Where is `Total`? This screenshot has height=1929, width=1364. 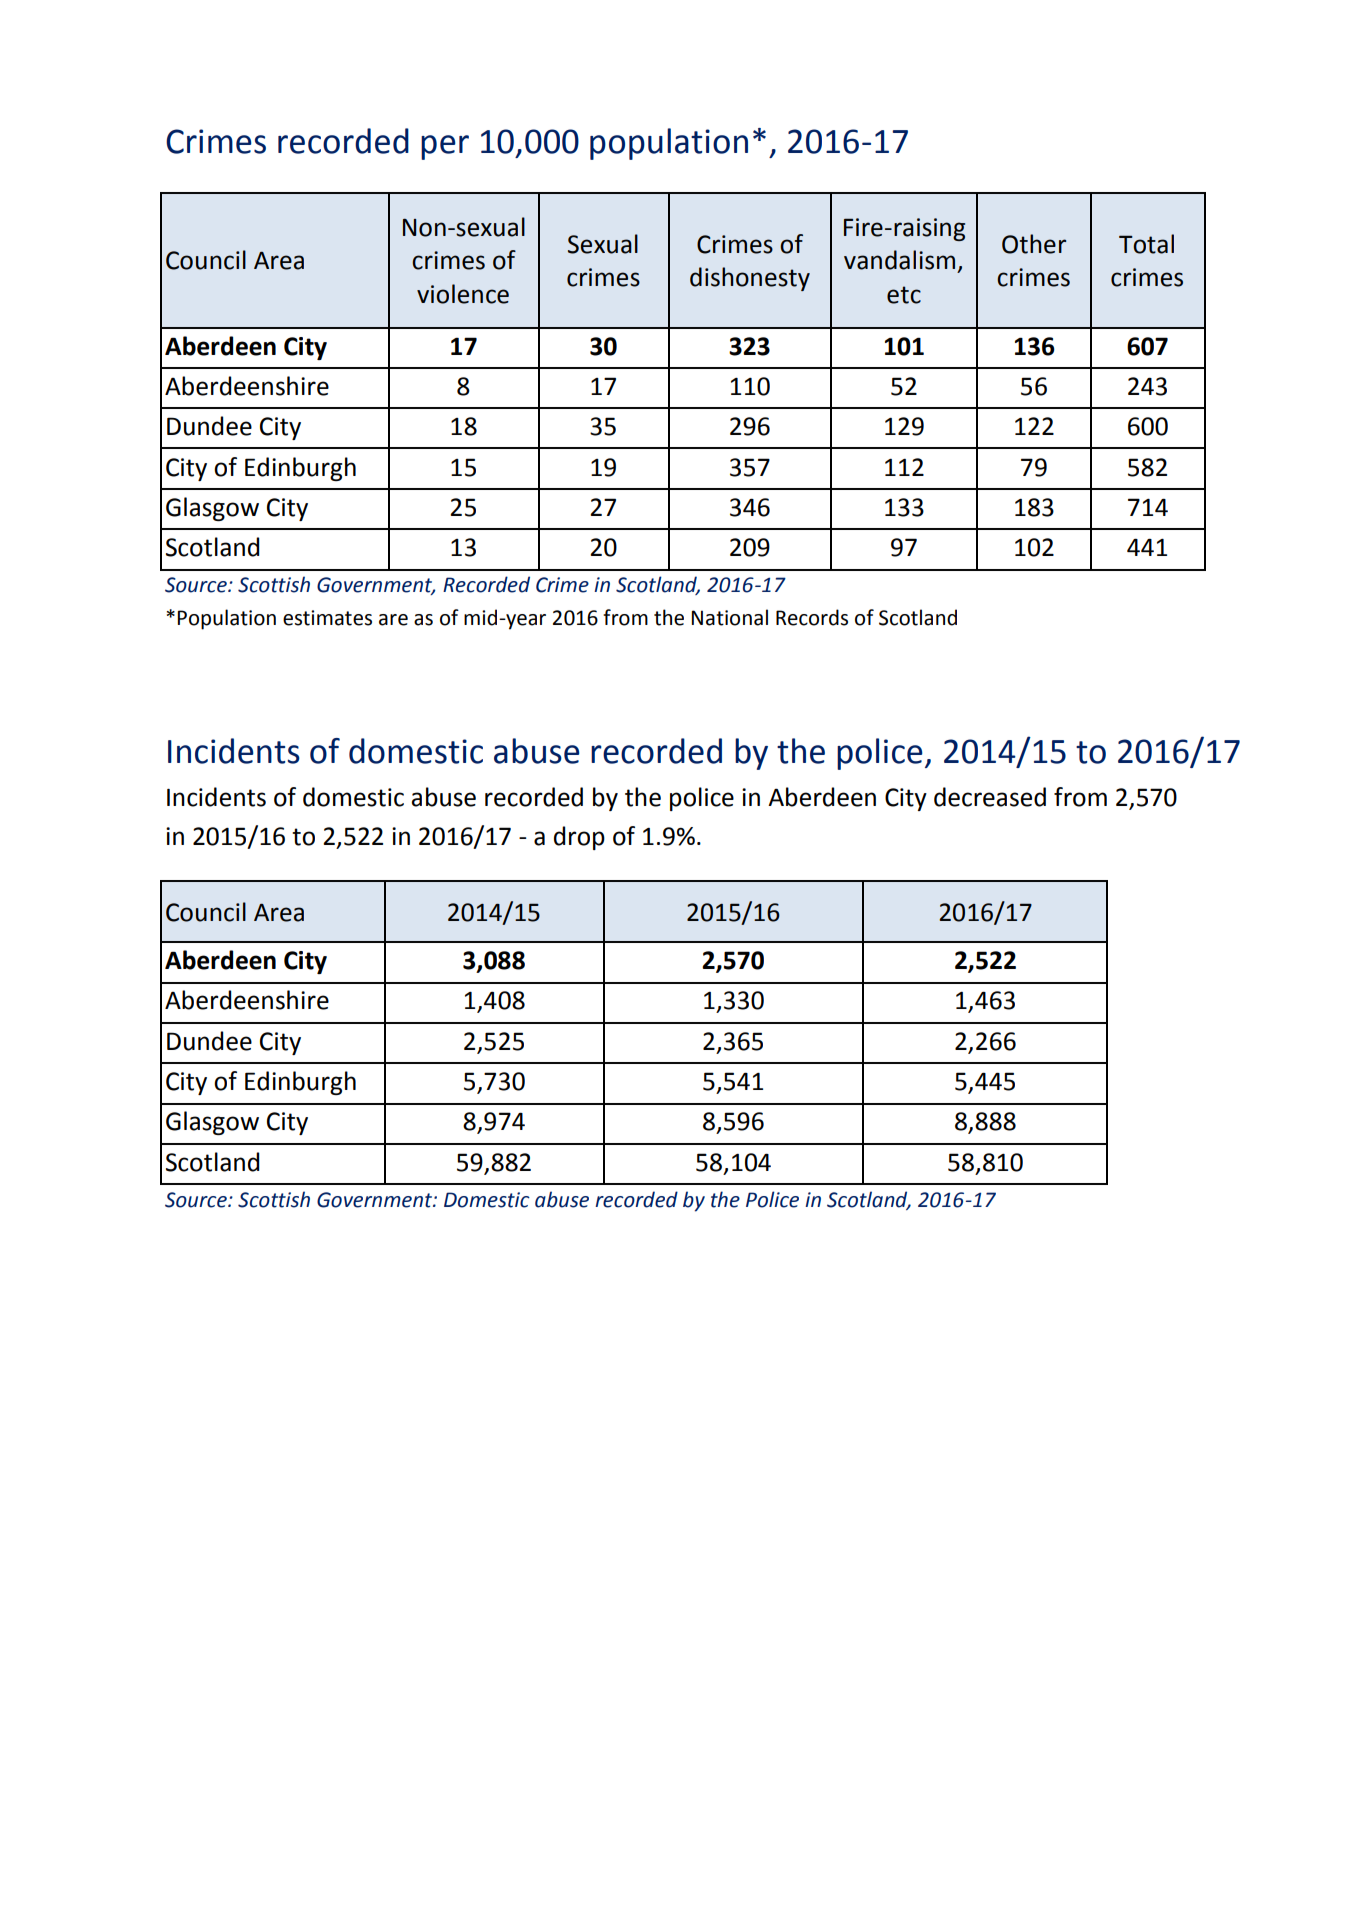 Total is located at coordinates (1146, 244).
